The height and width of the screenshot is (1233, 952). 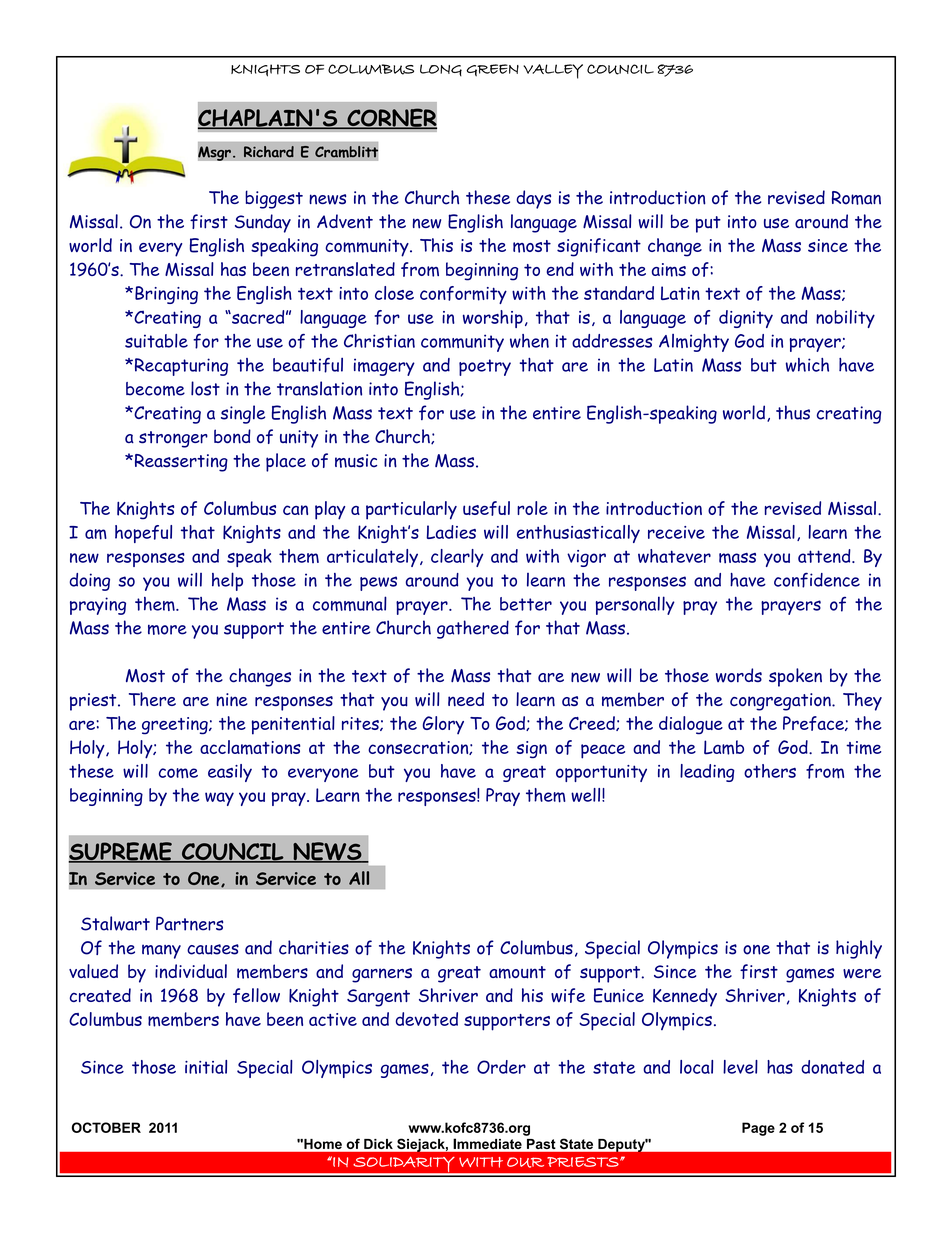 I want to click on others, so click(x=770, y=771).
